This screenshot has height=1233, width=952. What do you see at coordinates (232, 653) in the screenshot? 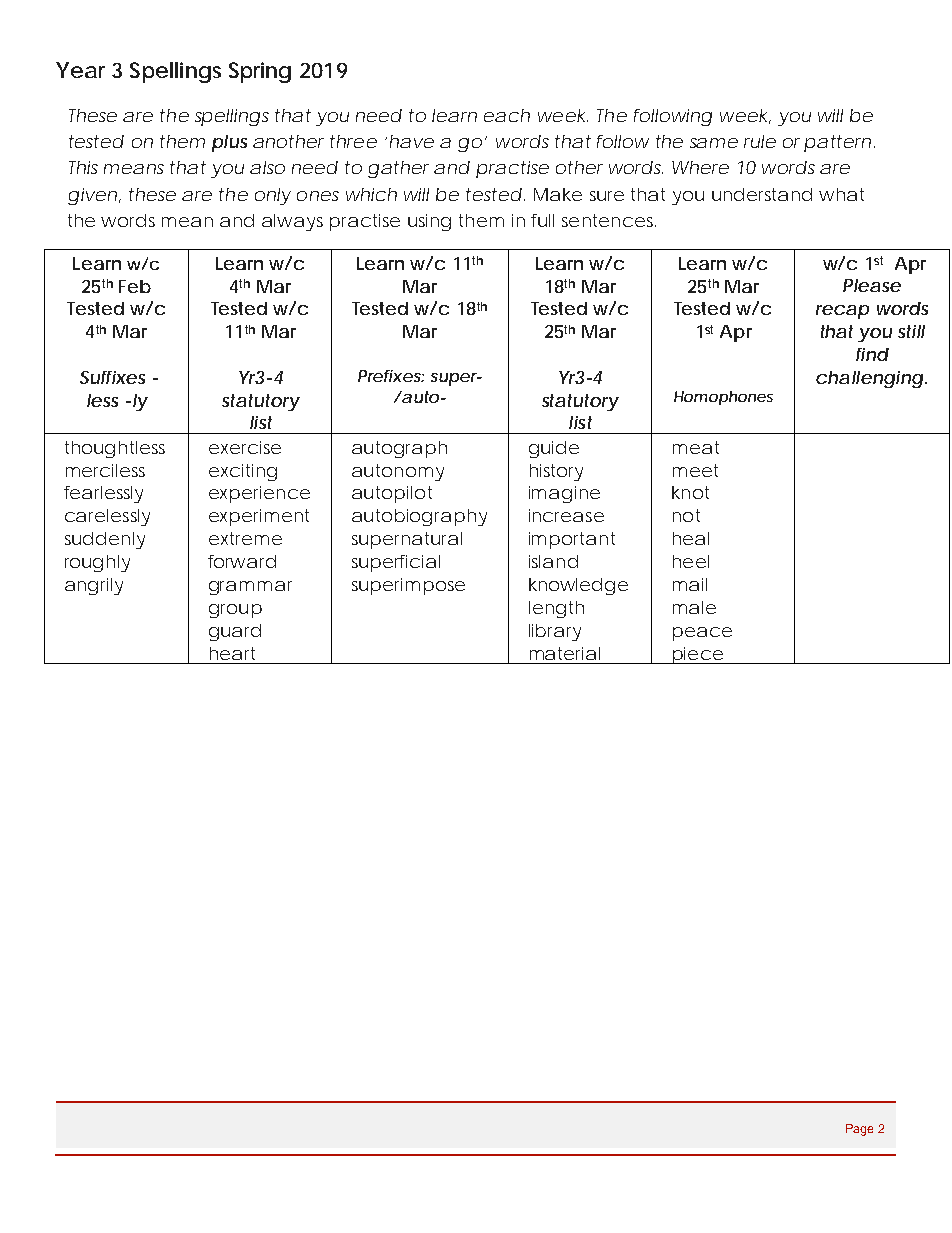
I see `heart` at bounding box center [232, 653].
